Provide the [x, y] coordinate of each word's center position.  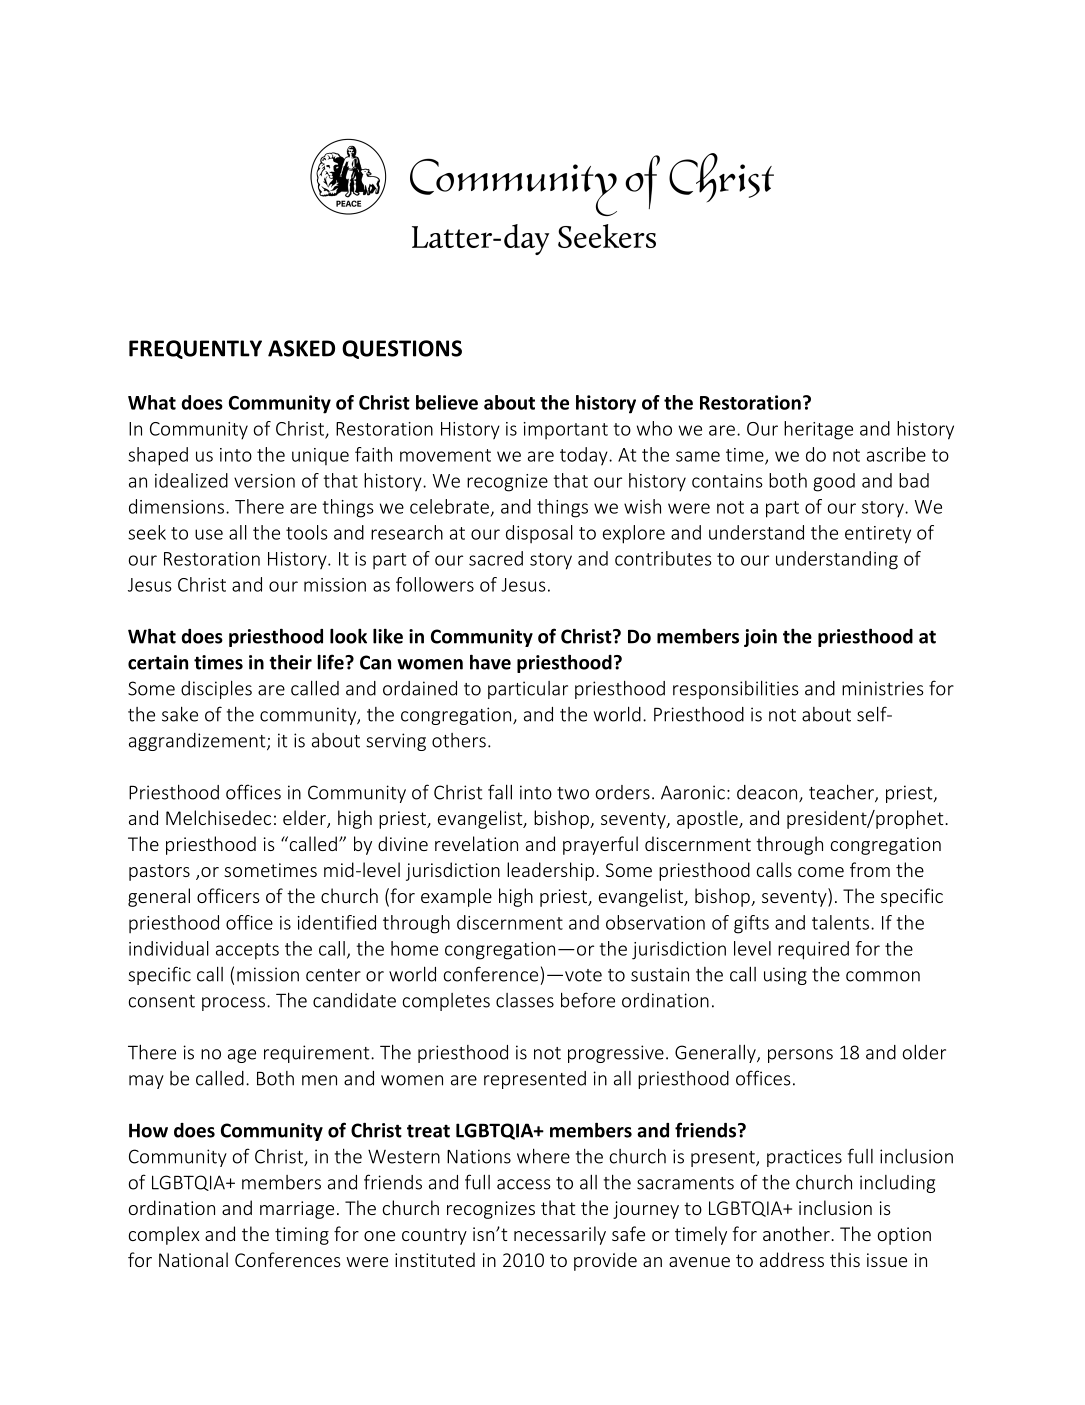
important [566, 430]
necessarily [560, 1235]
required [813, 950]
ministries [883, 688]
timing [302, 1236]
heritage [818, 430]
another [797, 1233]
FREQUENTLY [195, 349]
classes [525, 1000]
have [490, 662]
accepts [247, 951]
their [290, 662]
